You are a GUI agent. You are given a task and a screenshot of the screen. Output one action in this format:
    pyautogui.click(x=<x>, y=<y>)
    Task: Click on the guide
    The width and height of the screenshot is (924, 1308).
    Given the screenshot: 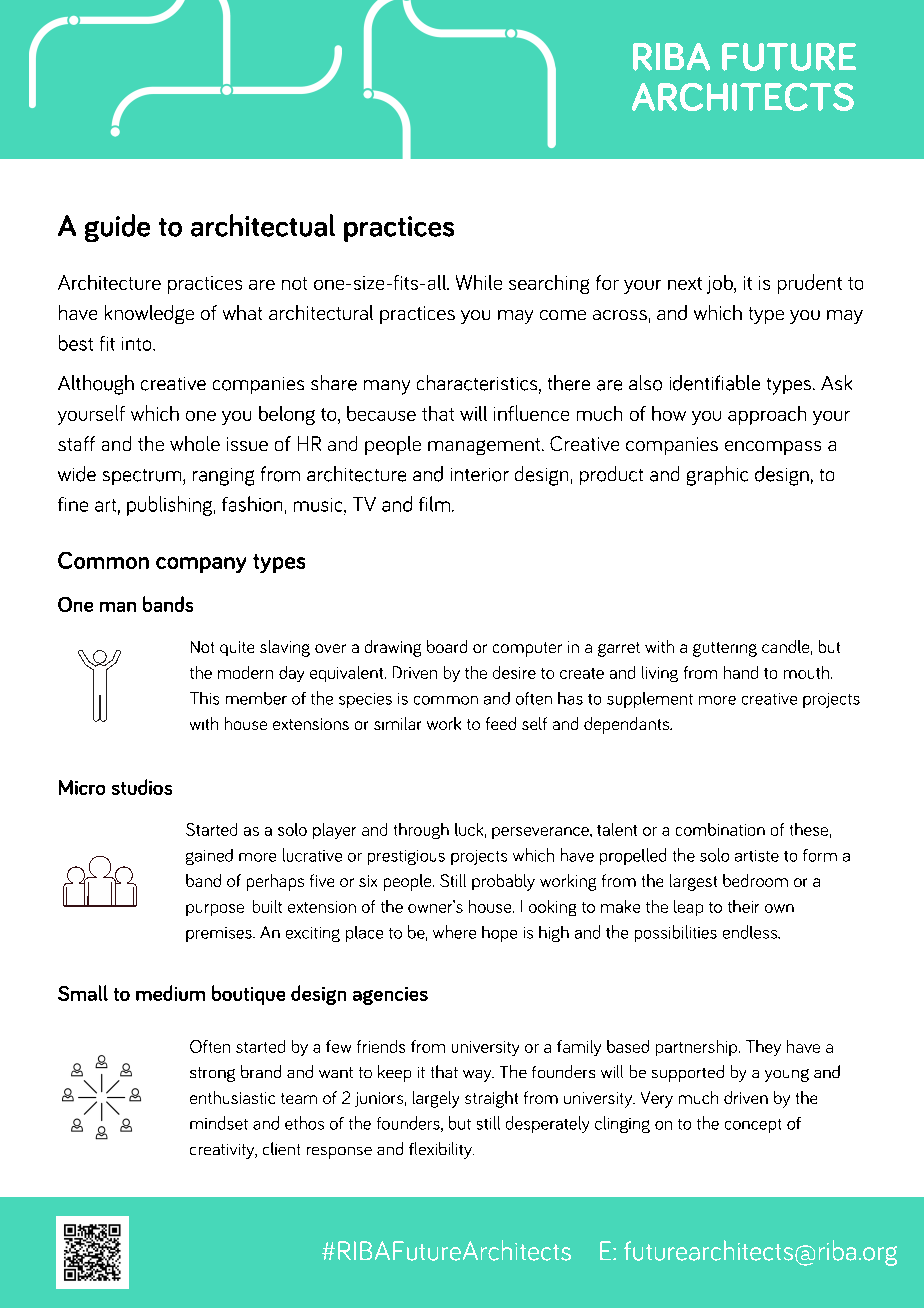 What is the action you would take?
    pyautogui.click(x=117, y=228)
